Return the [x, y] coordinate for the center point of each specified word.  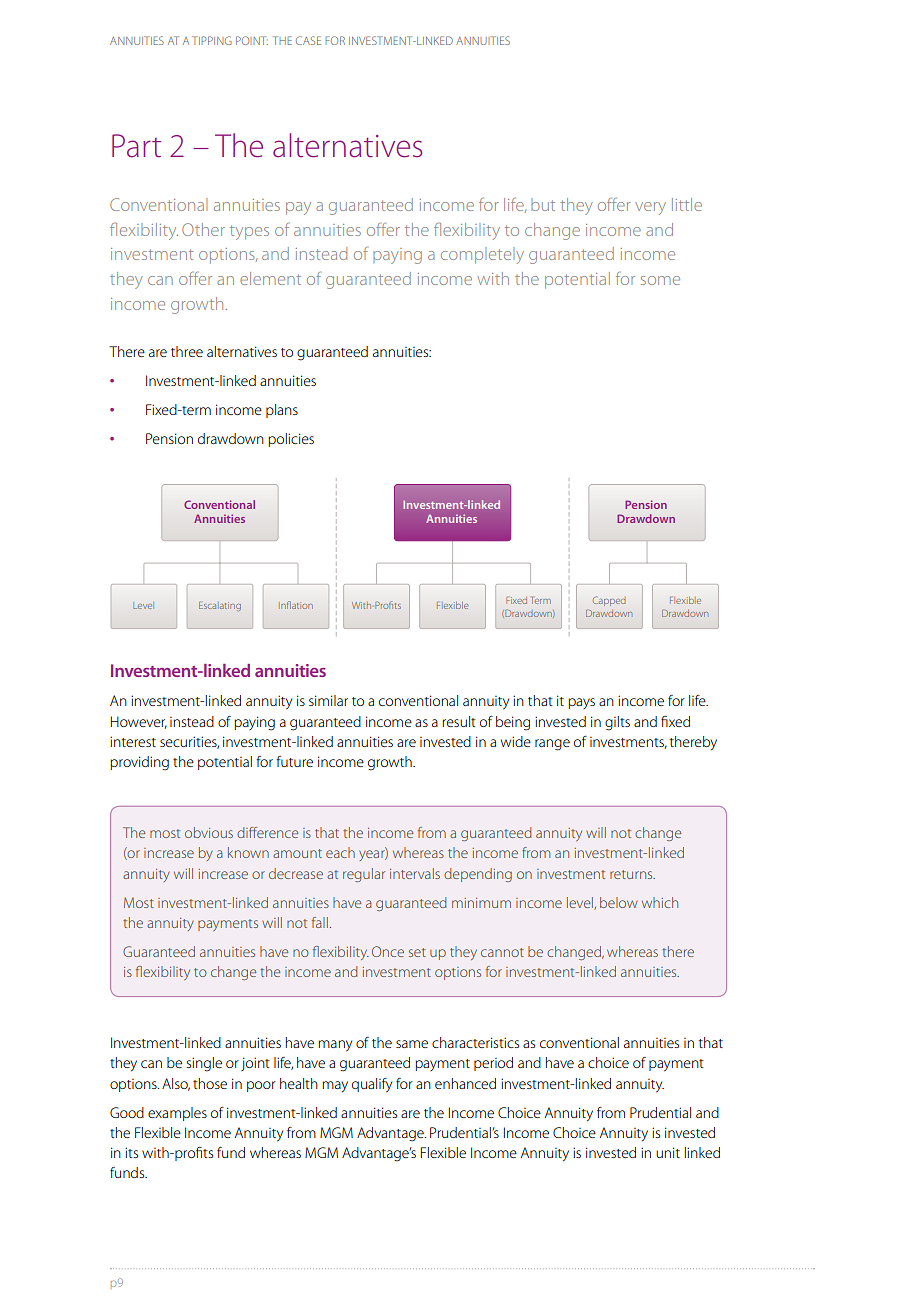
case [308, 40]
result [459, 721]
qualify [372, 1085]
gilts [617, 723]
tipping [212, 40]
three [187, 351]
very [650, 208]
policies [291, 440]
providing [139, 763]
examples [177, 1114]
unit [668, 1152]
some [660, 280]
